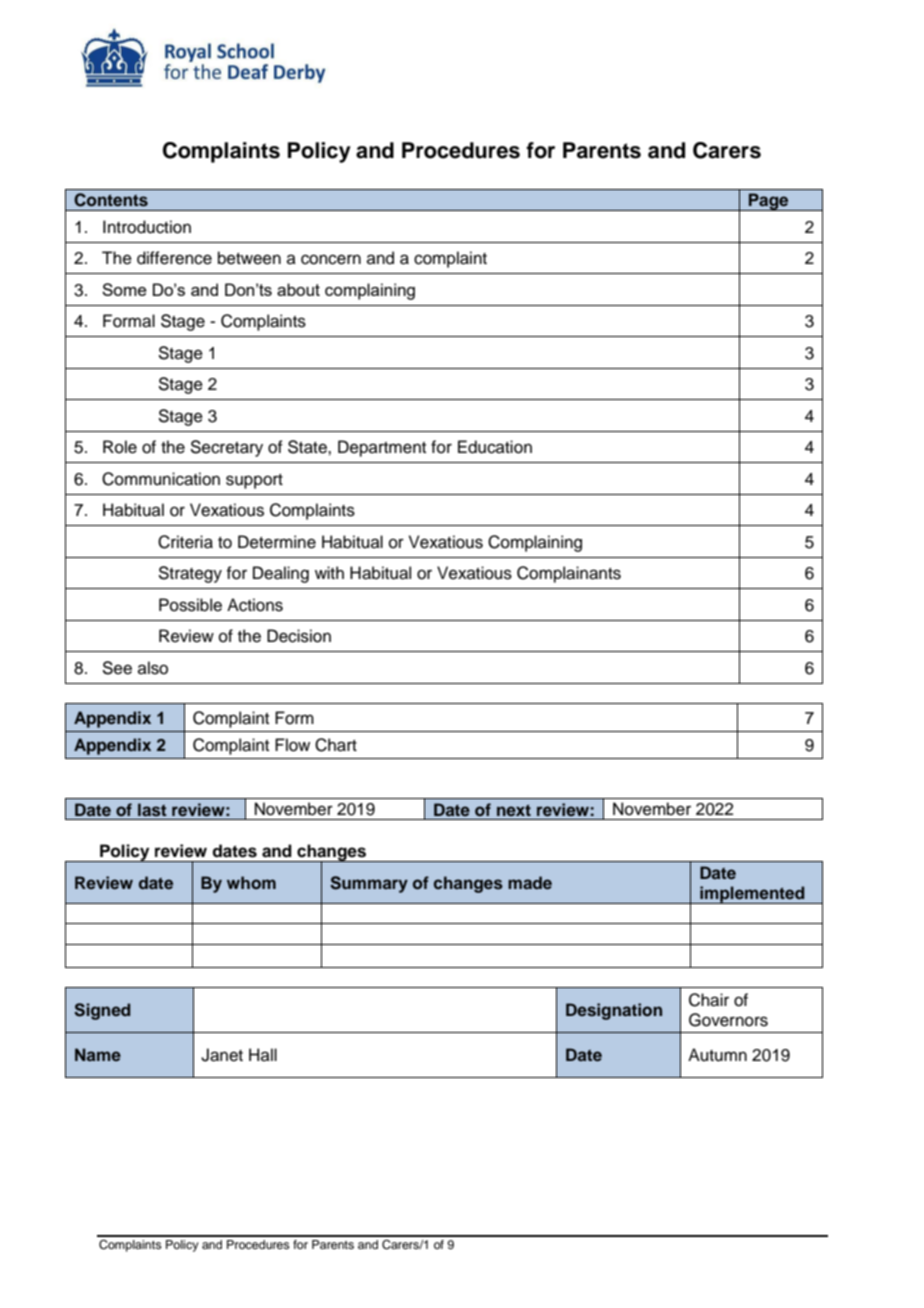  I want to click on Page, so click(769, 202).
